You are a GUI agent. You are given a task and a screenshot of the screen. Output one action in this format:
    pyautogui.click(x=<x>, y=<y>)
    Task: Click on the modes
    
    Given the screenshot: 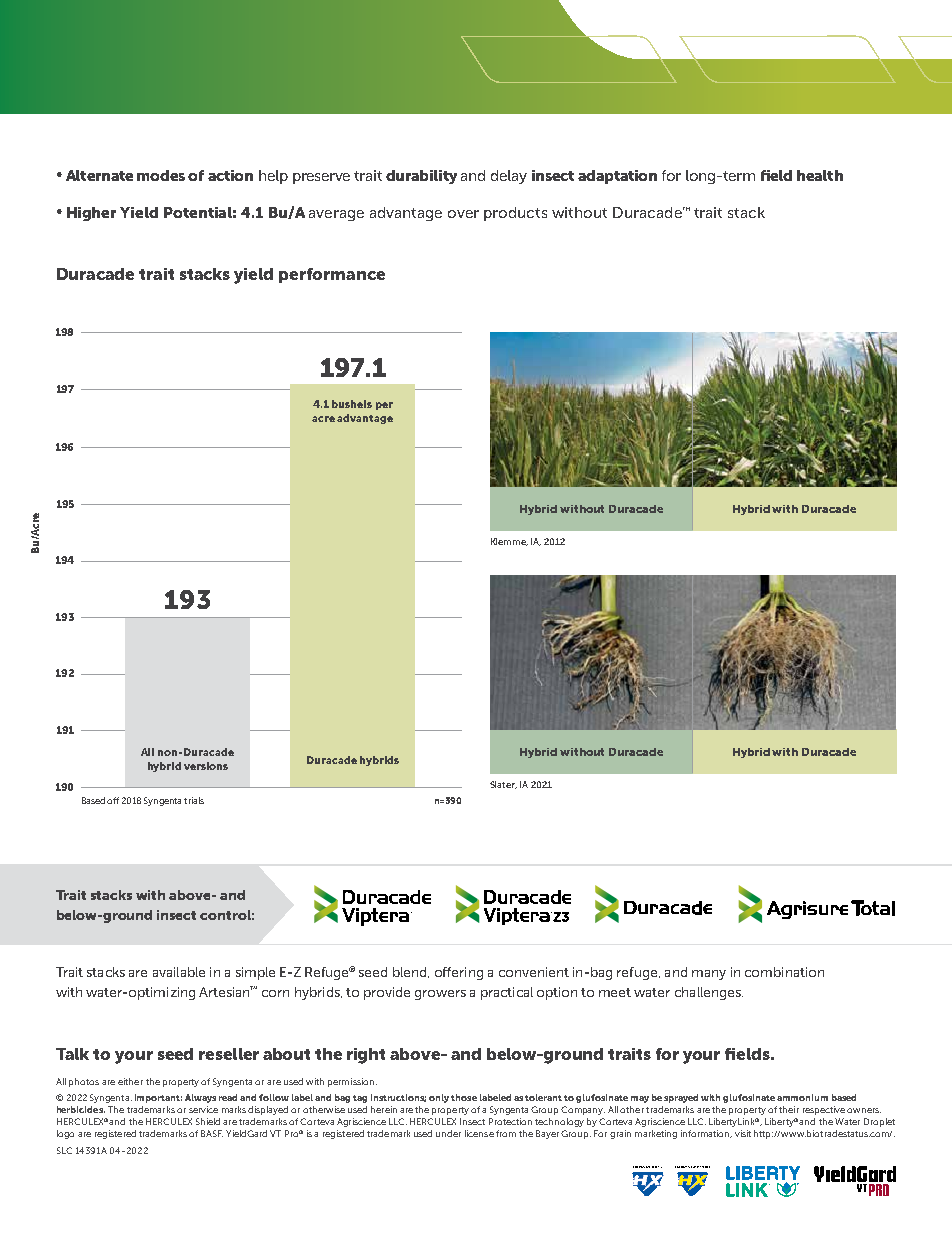 What is the action you would take?
    pyautogui.click(x=161, y=175)
